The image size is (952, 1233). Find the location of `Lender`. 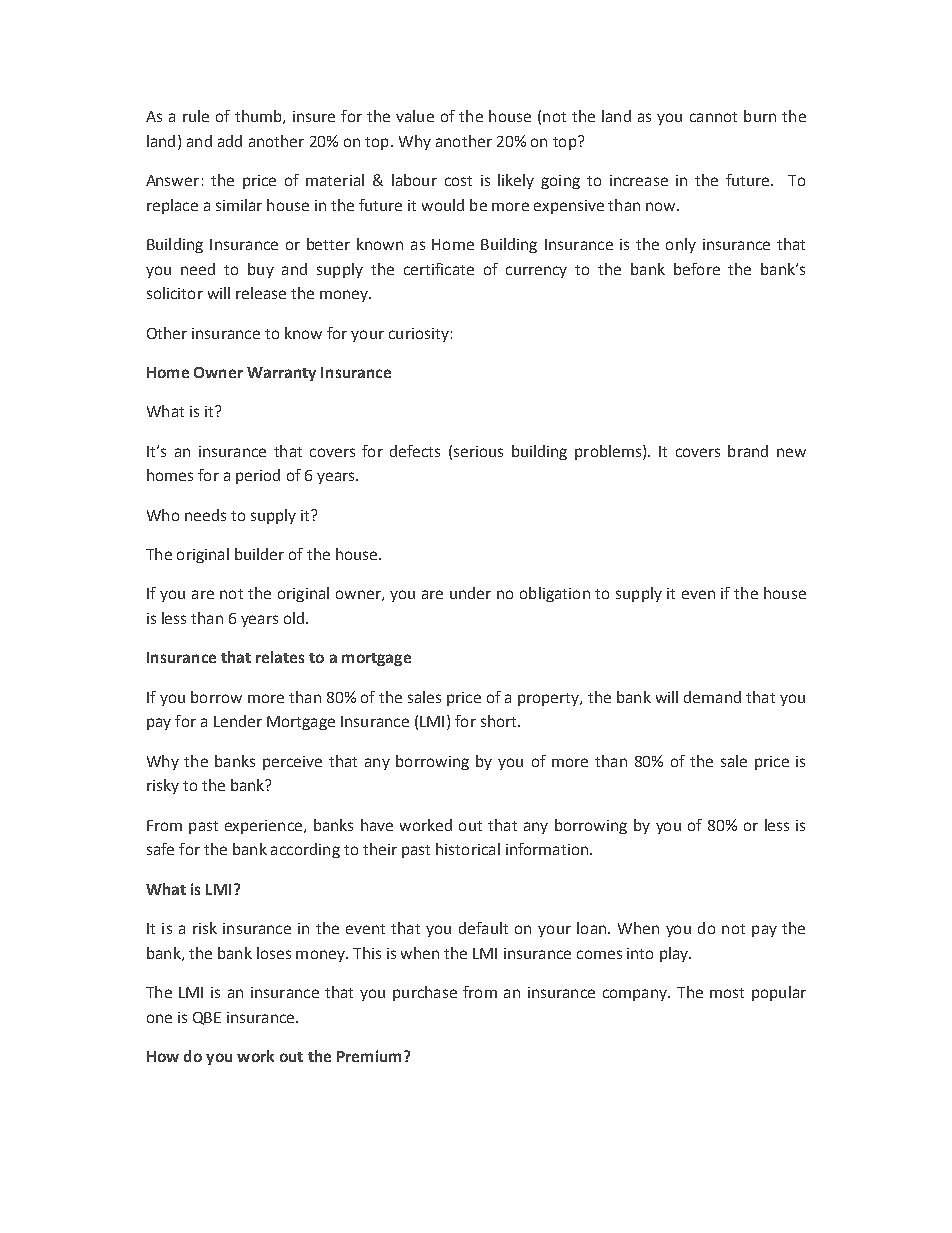

Lender is located at coordinates (238, 721).
